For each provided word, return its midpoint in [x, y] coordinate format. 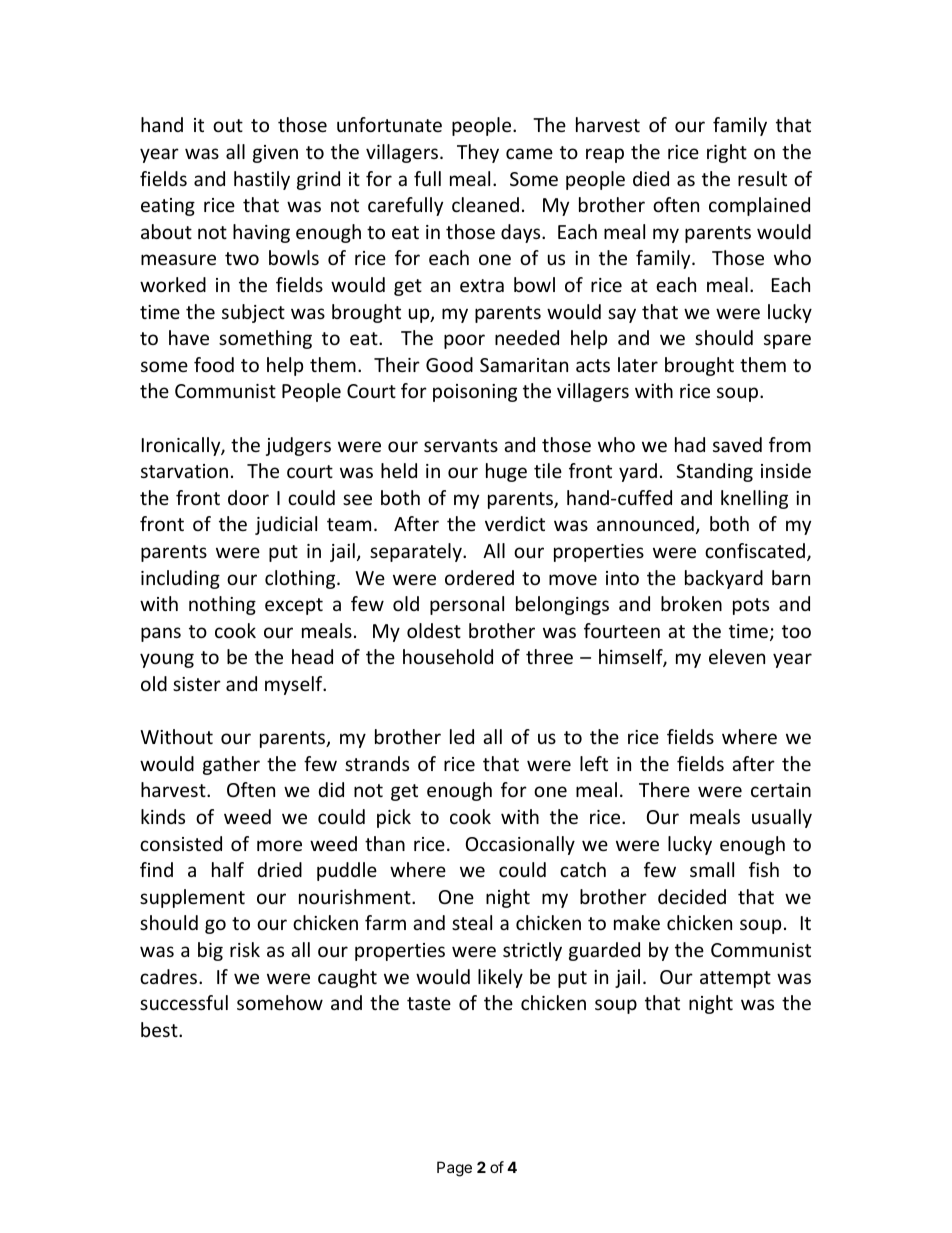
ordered [479, 577]
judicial [286, 525]
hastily [262, 180]
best [160, 1029]
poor [464, 341]
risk [245, 949]
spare [787, 341]
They [478, 153]
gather [231, 765]
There [664, 789]
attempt [735, 979]
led [462, 736]
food [214, 364]
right [727, 153]
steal [472, 922]
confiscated [755, 550]
